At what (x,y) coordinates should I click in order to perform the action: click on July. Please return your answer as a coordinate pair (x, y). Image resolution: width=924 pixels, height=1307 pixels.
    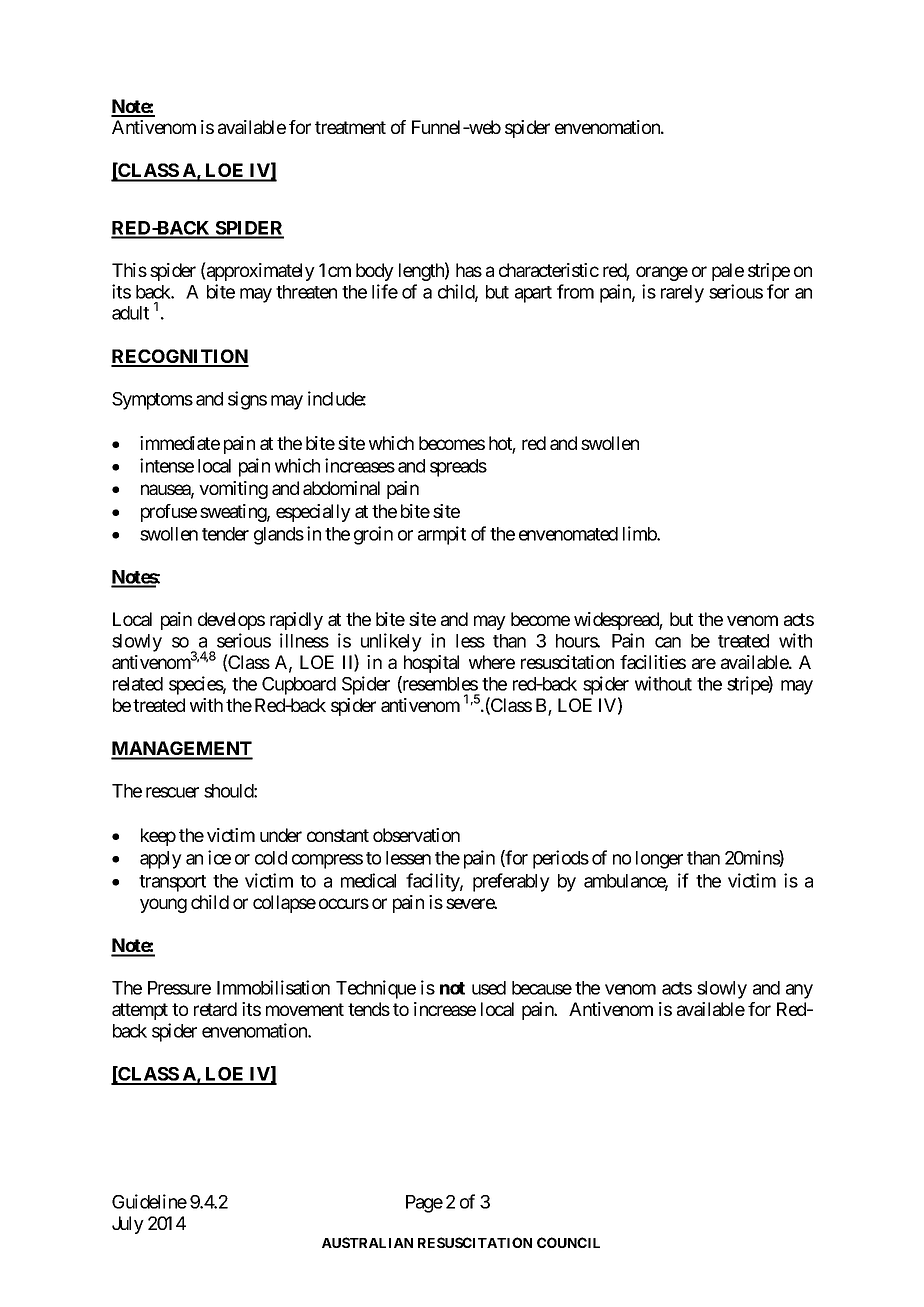
    Looking at the image, I should click on (128, 1225).
